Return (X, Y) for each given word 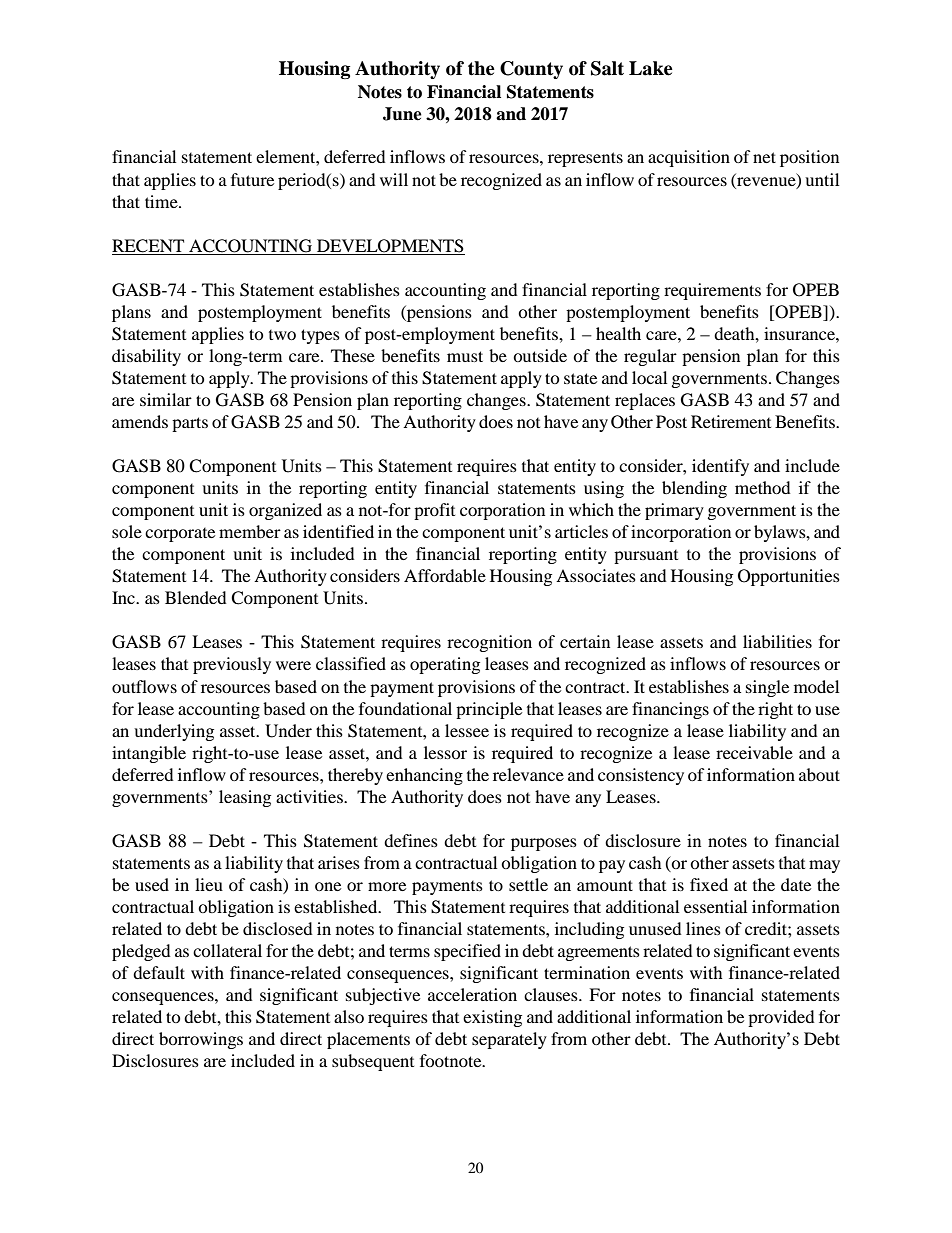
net (764, 157)
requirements (712, 291)
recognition (489, 643)
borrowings (201, 1040)
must (465, 356)
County (531, 70)
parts (190, 424)
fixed (709, 884)
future (252, 179)
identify (720, 467)
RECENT (148, 246)
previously (232, 665)
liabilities (777, 641)
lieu (209, 884)
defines (411, 840)
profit (434, 511)
